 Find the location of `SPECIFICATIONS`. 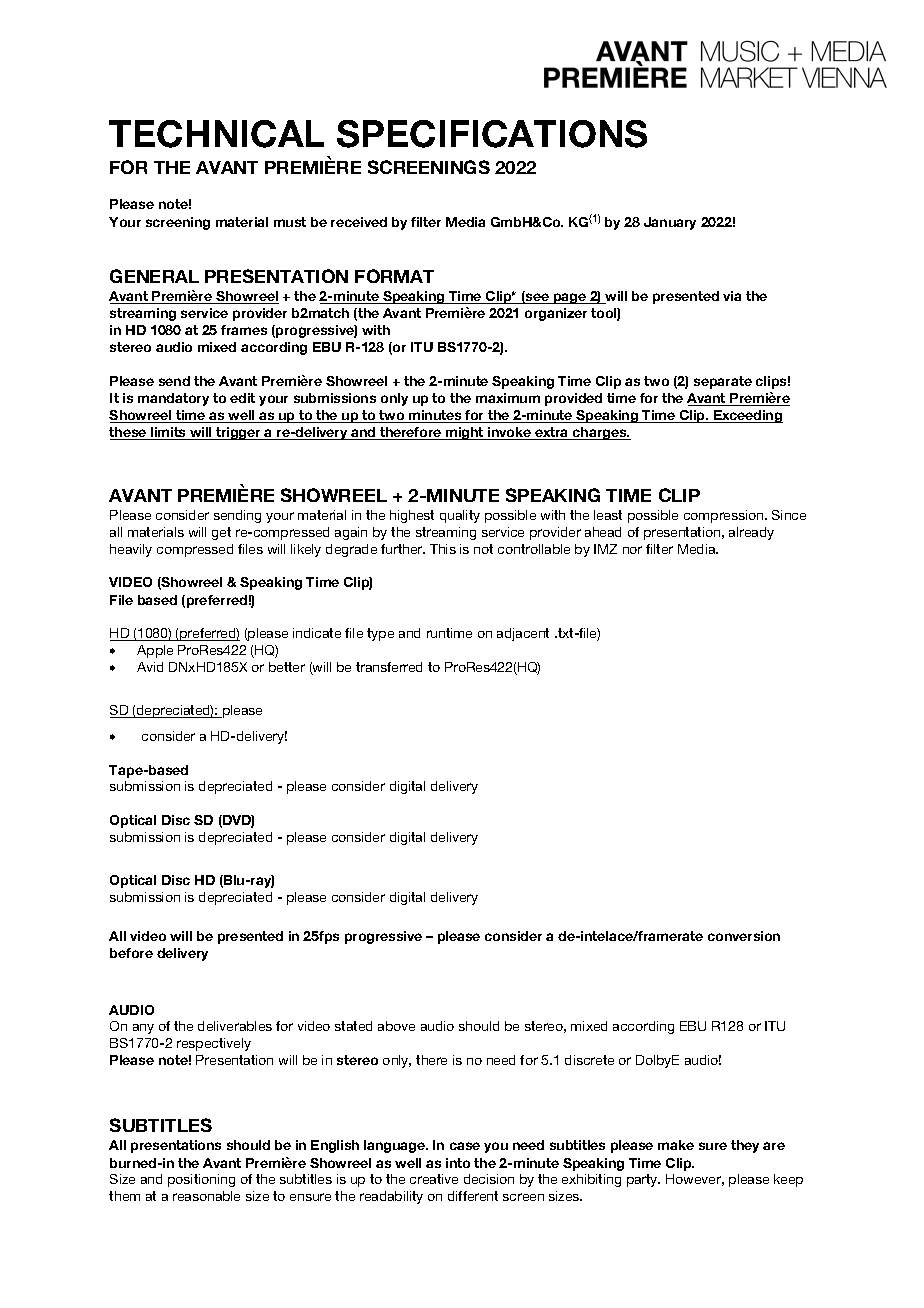

SPECIFICATIONS is located at coordinates (492, 134).
